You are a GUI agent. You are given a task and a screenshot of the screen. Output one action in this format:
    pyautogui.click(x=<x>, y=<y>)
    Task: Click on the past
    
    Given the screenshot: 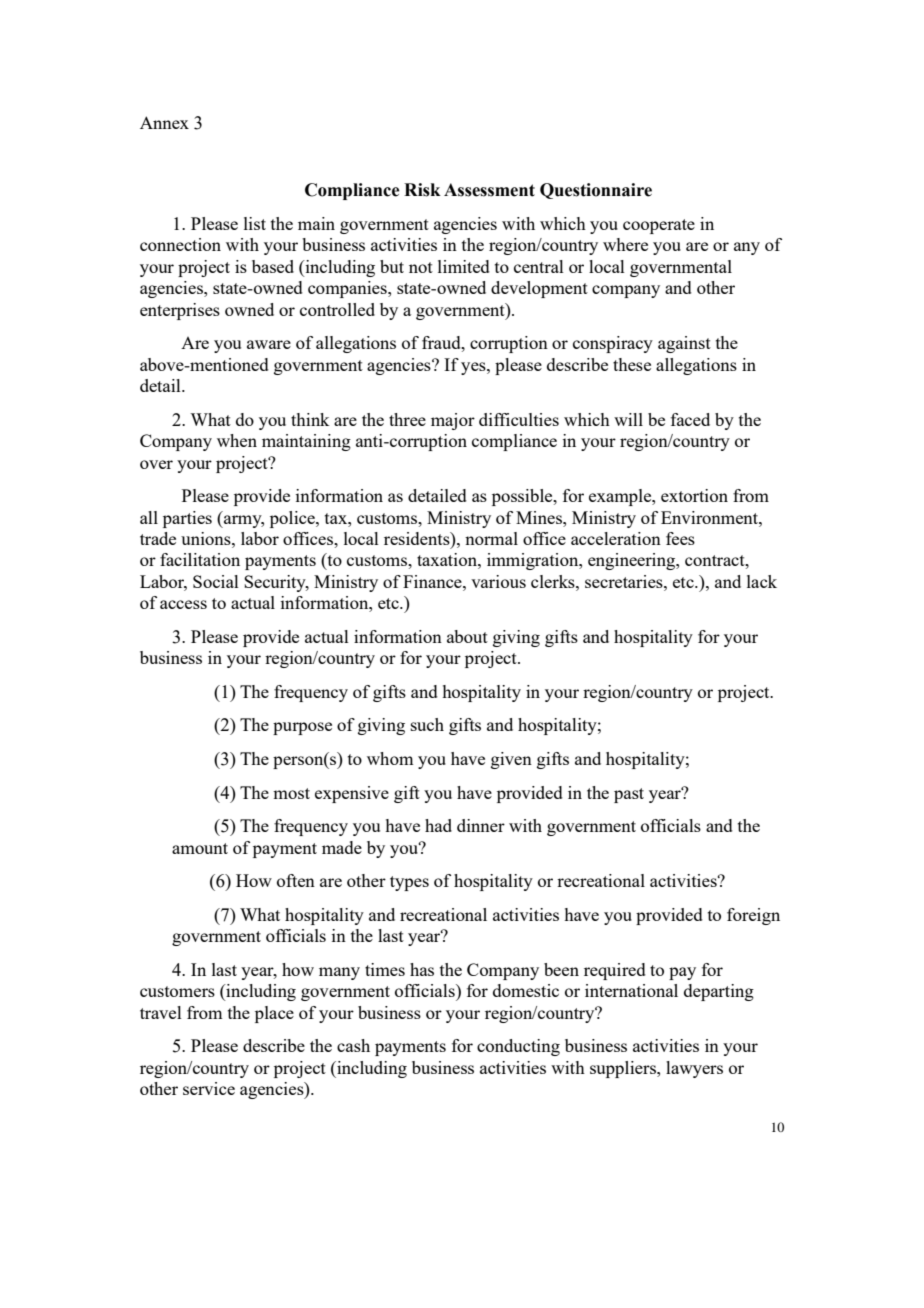 What is the action you would take?
    pyautogui.click(x=629, y=795)
